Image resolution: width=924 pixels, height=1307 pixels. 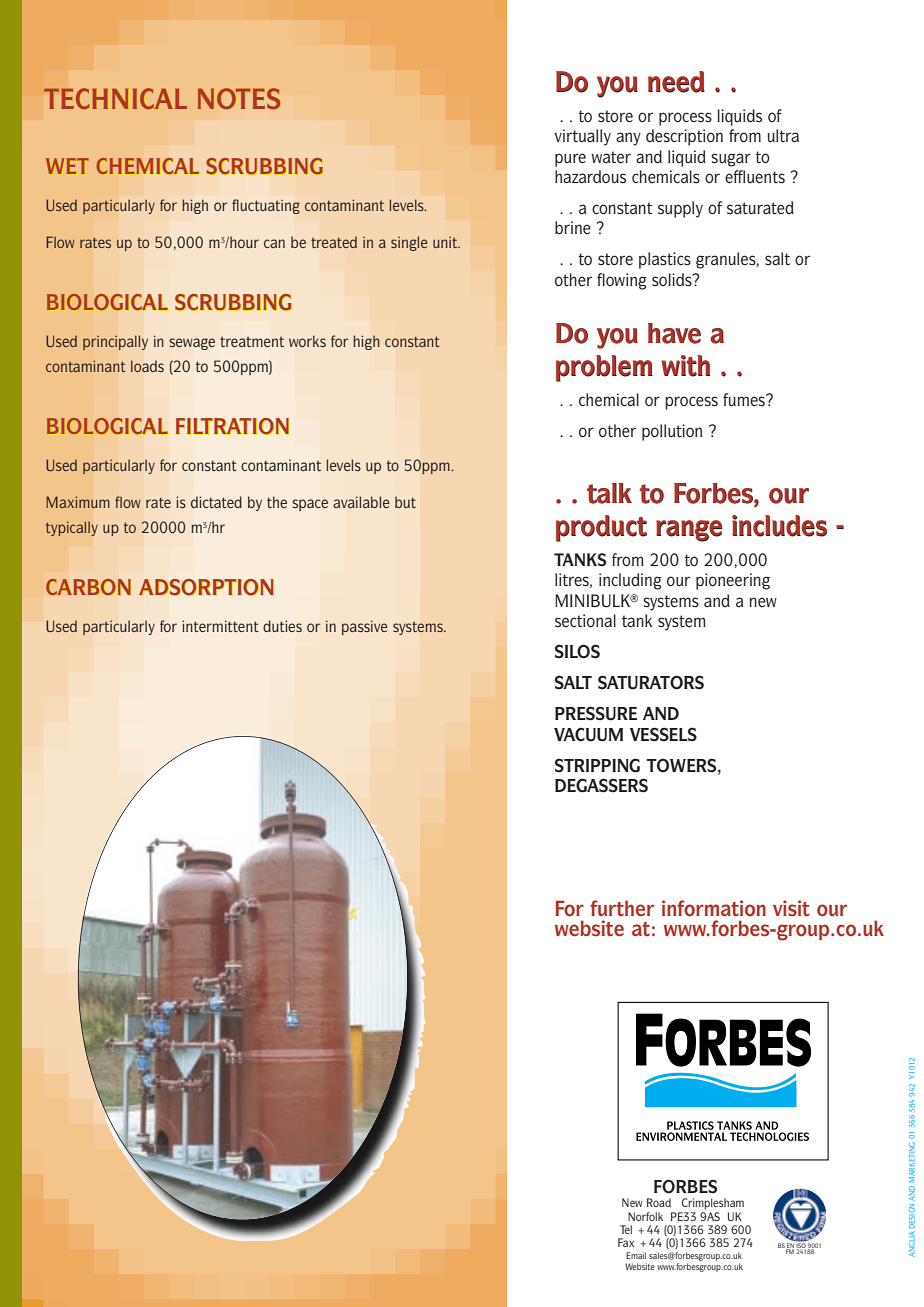 What do you see at coordinates (334, 242) in the document?
I see `treated` at bounding box center [334, 242].
